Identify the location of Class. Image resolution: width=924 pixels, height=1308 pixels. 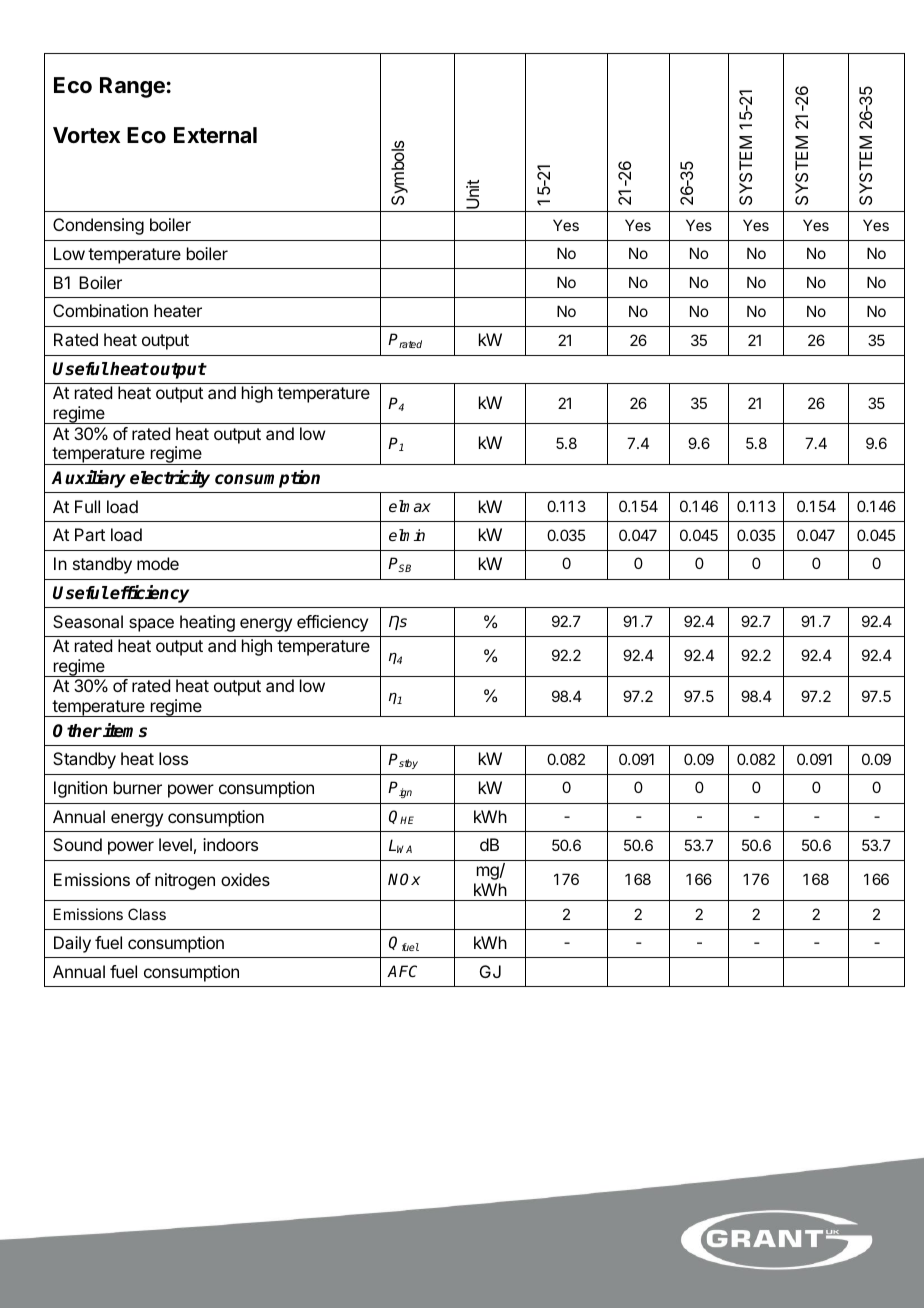
(147, 914).
